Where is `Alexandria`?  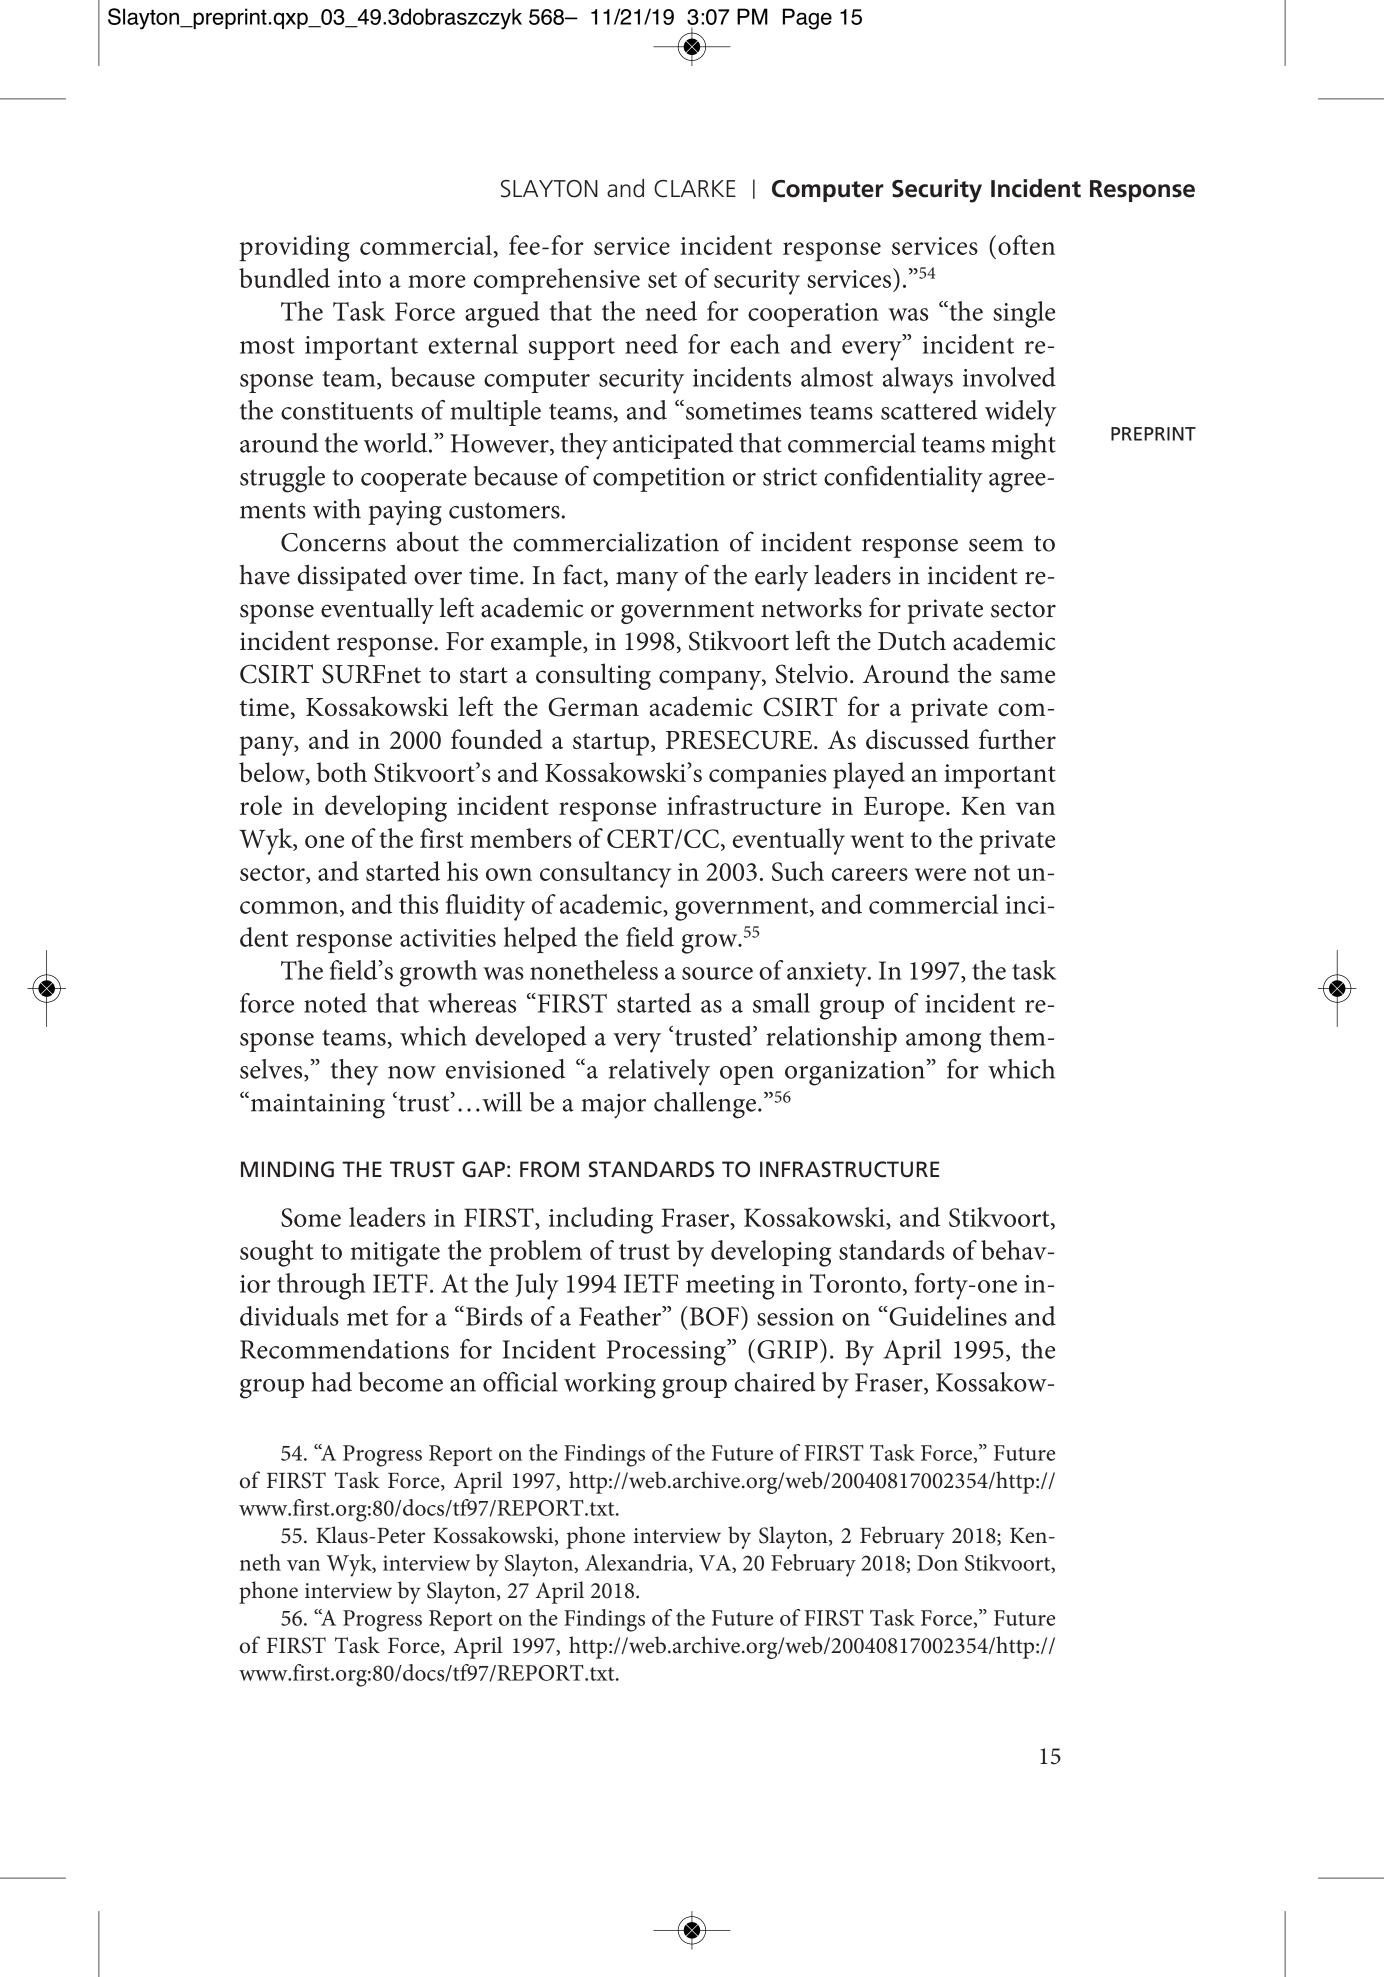
Alexandria is located at coordinates (637, 1563).
